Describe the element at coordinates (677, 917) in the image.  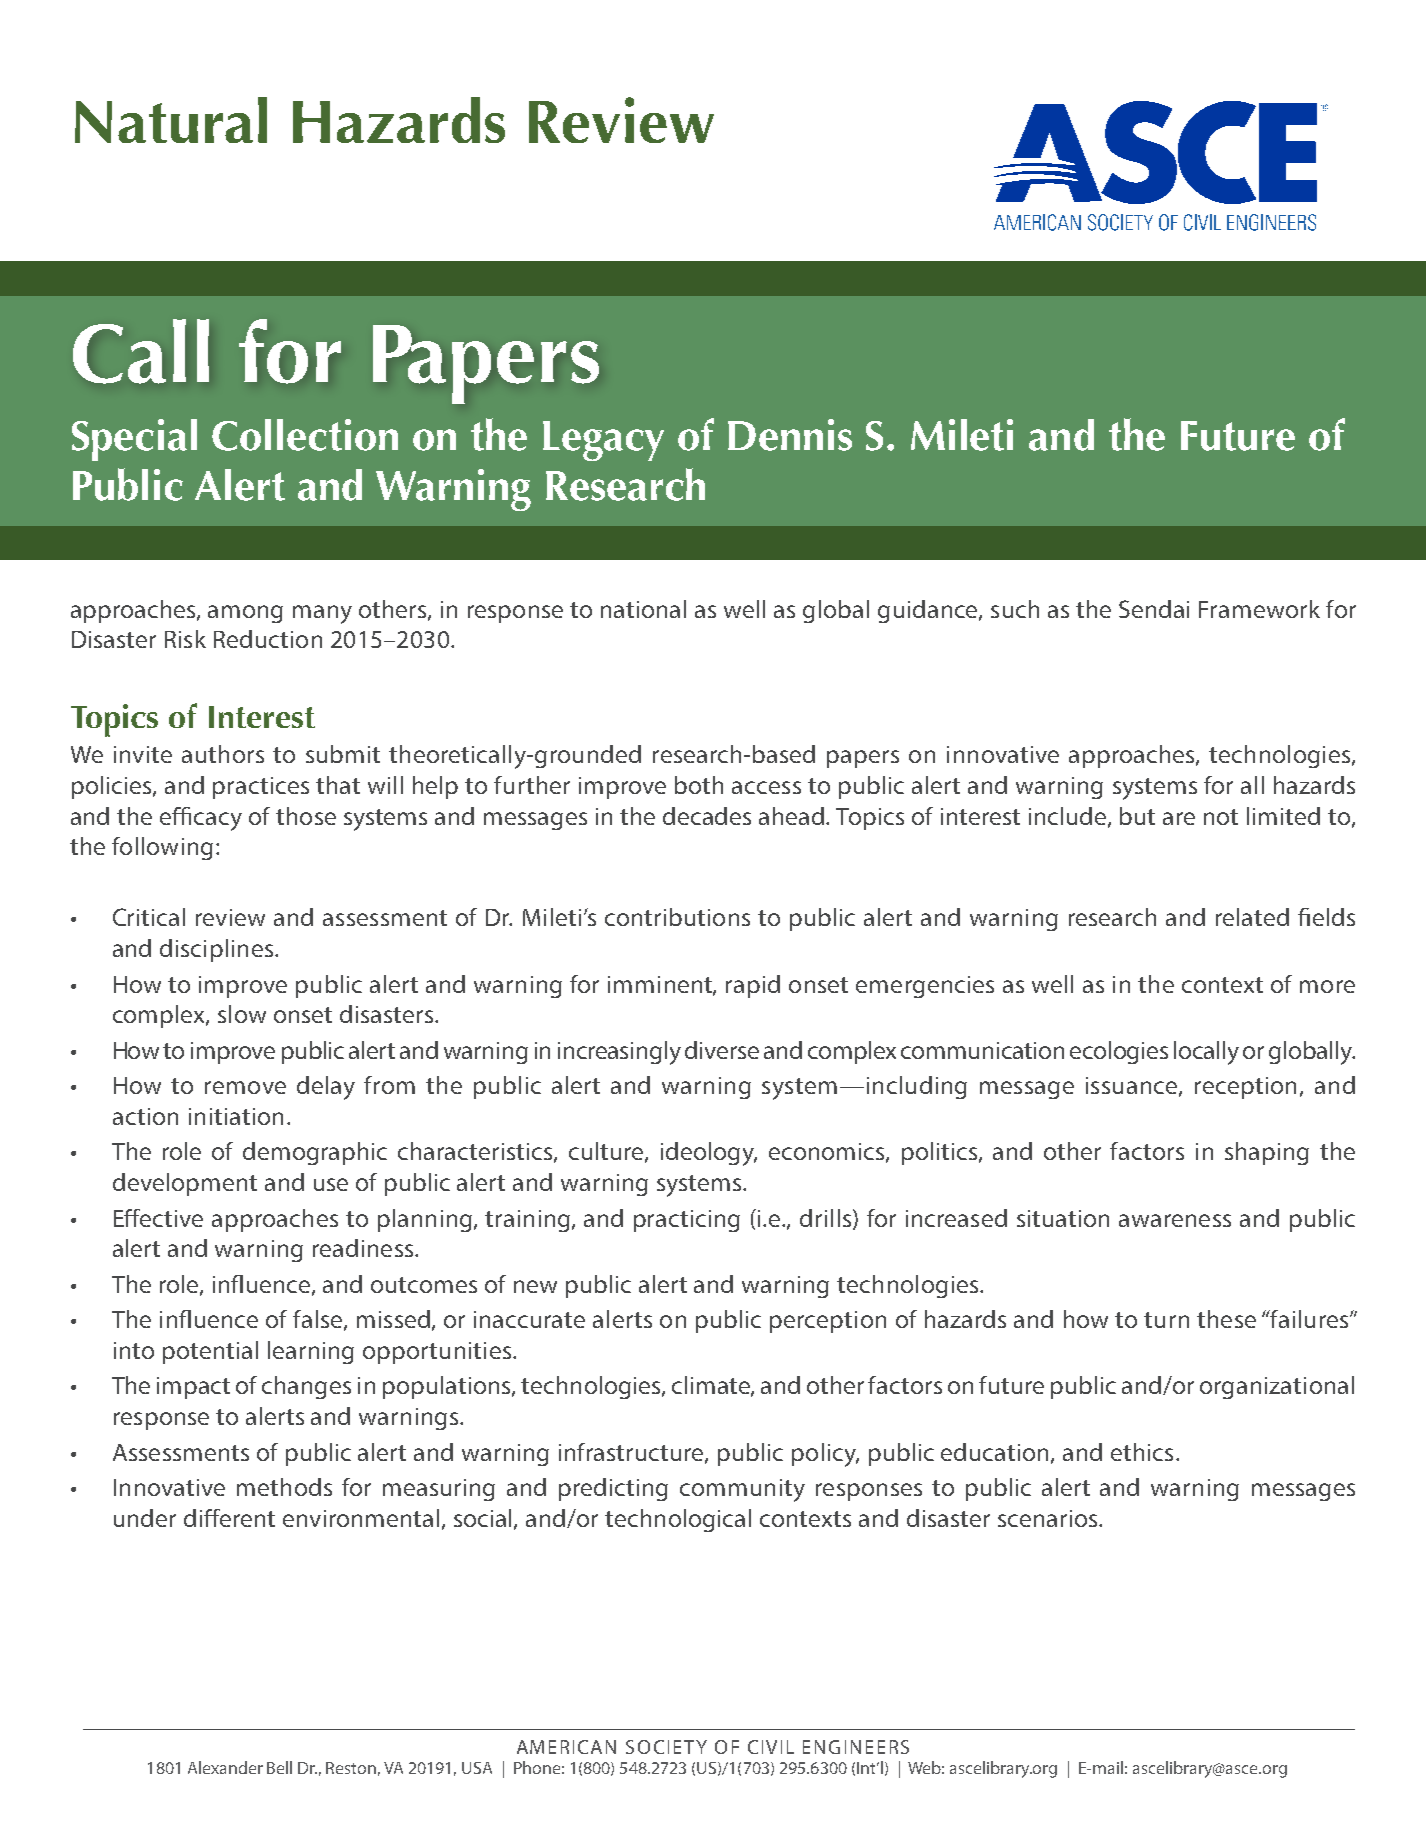
I see `contributions` at that location.
